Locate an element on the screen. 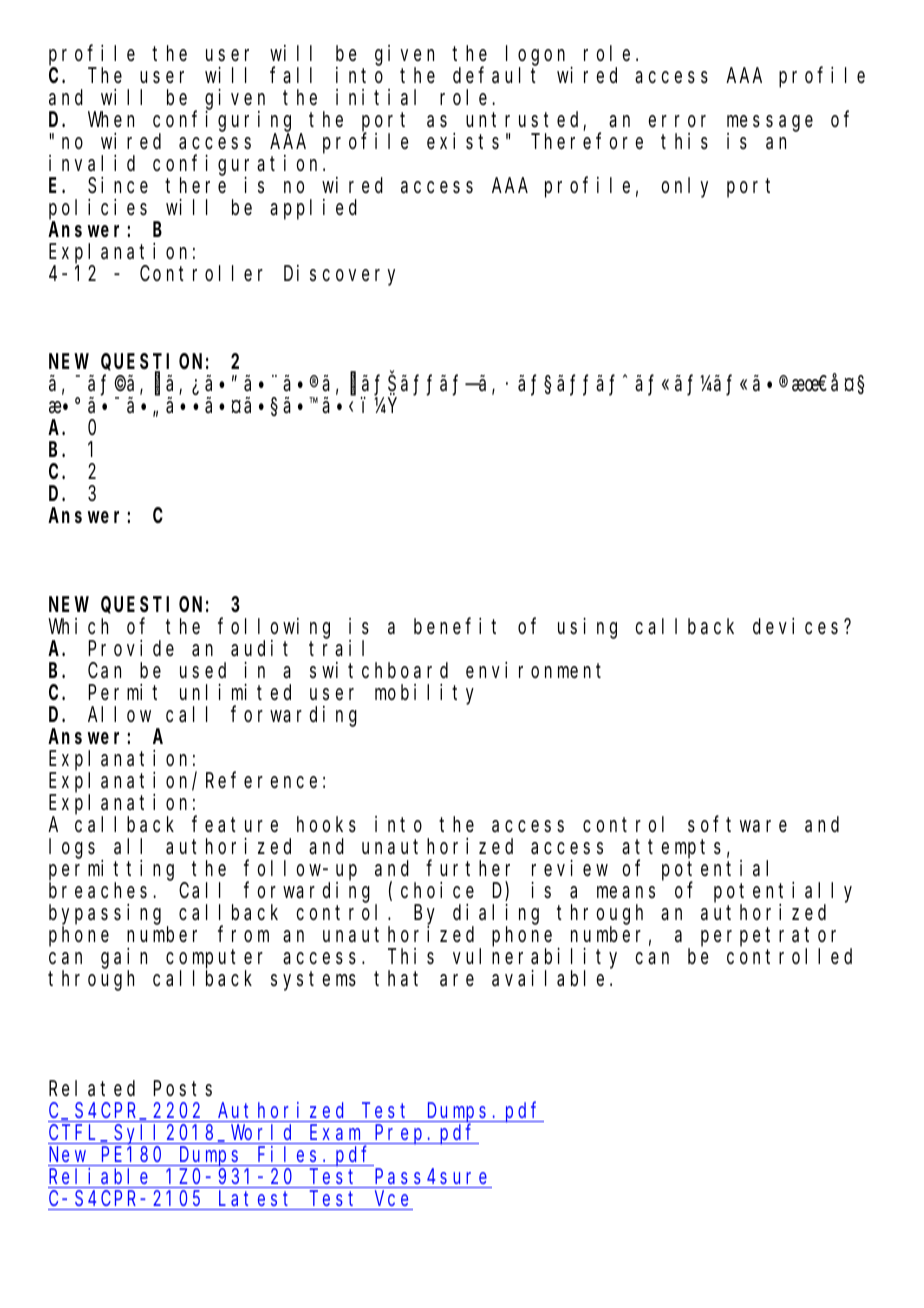  message is located at coordinates (770, 124).
